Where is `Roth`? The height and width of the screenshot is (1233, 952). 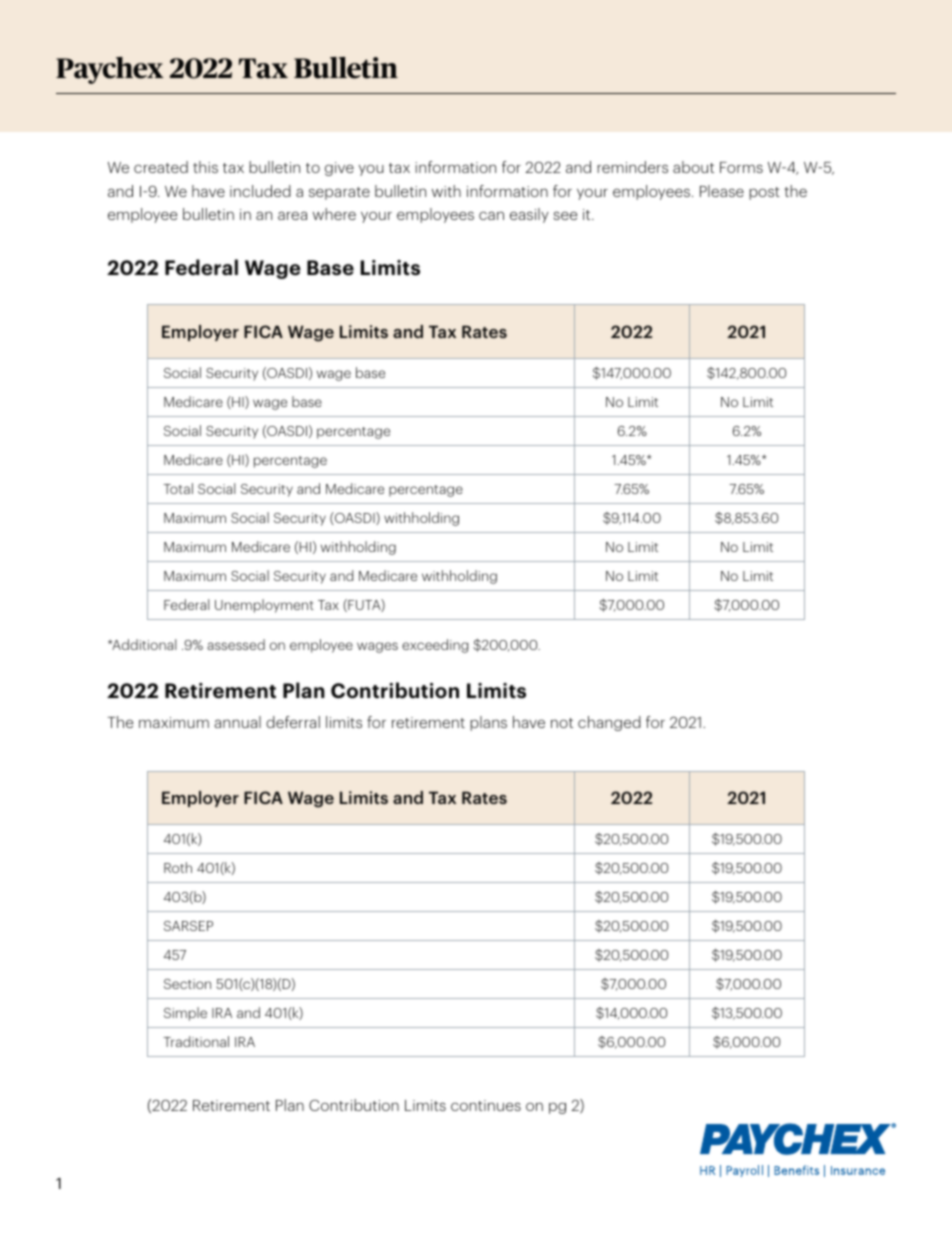
Roth is located at coordinates (178, 867).
